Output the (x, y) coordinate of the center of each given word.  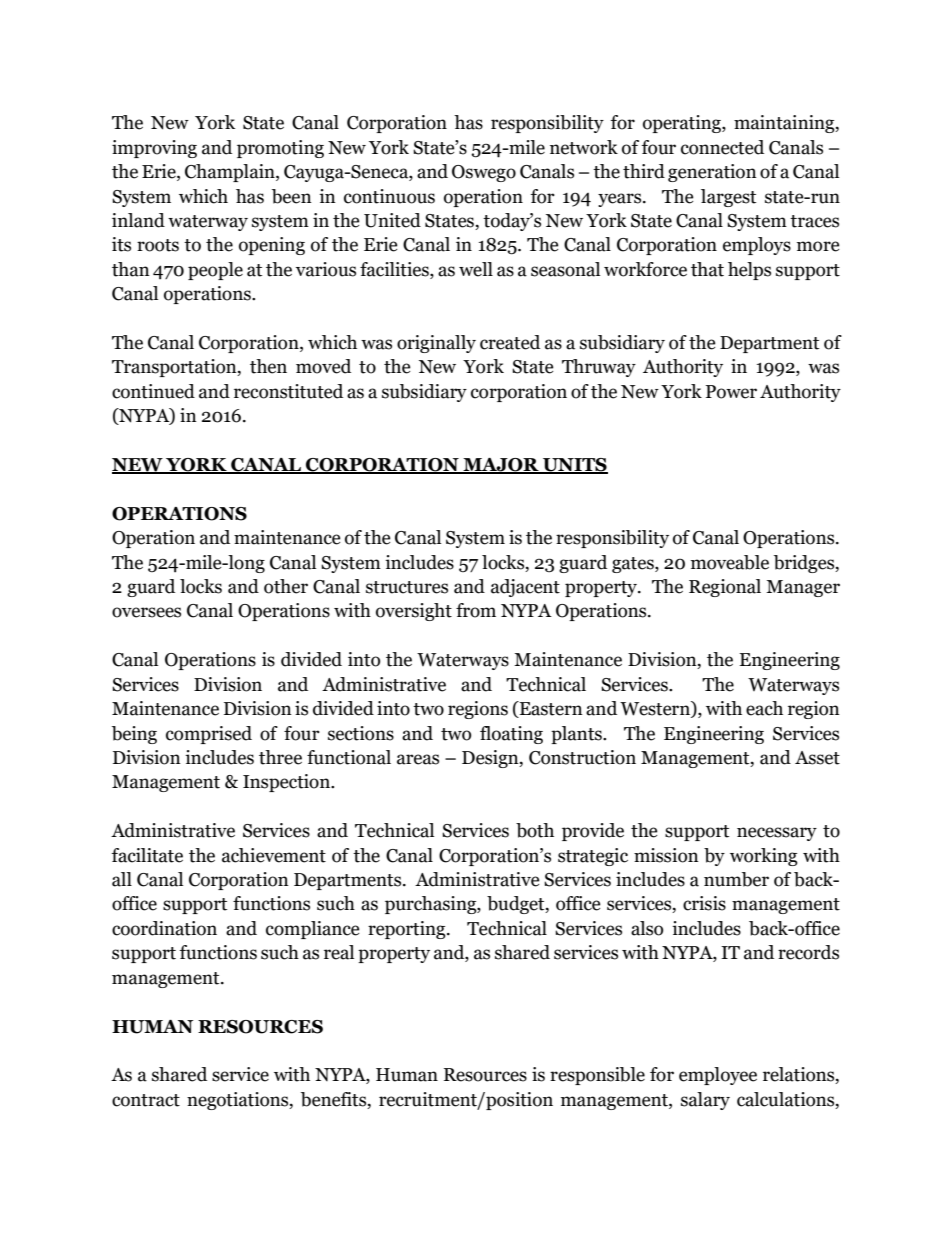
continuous (389, 196)
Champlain (231, 173)
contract (146, 1100)
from (476, 610)
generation (712, 173)
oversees (146, 612)
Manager (803, 588)
